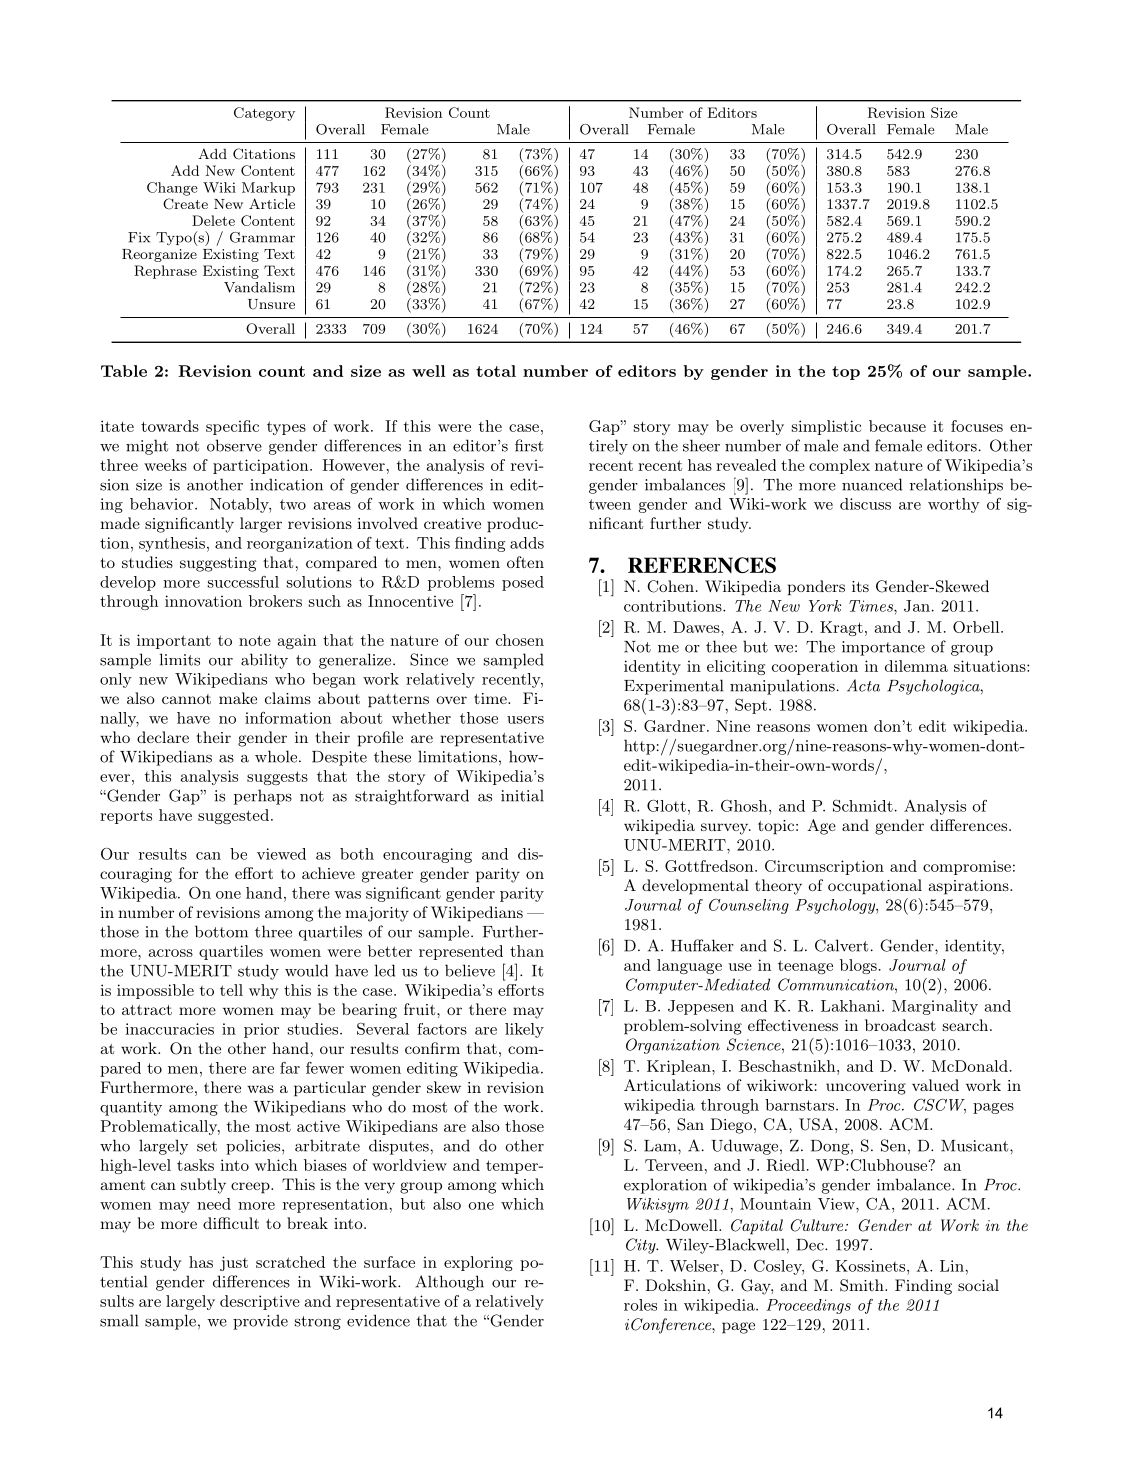  Describe the element at coordinates (238, 698) in the screenshot. I see `make` at that location.
